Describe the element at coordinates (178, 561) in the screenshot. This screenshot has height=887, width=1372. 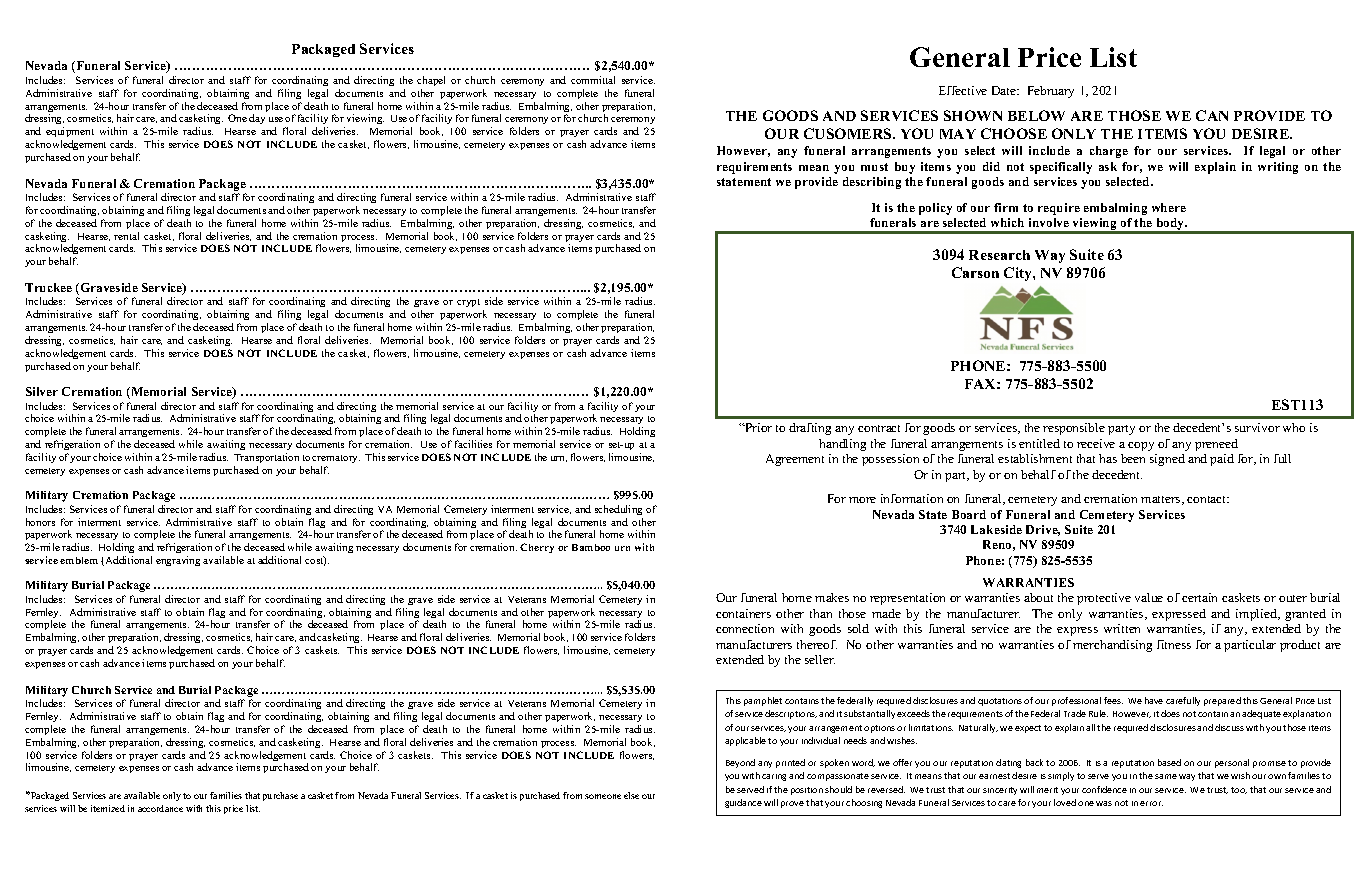
I see `engraving` at that location.
